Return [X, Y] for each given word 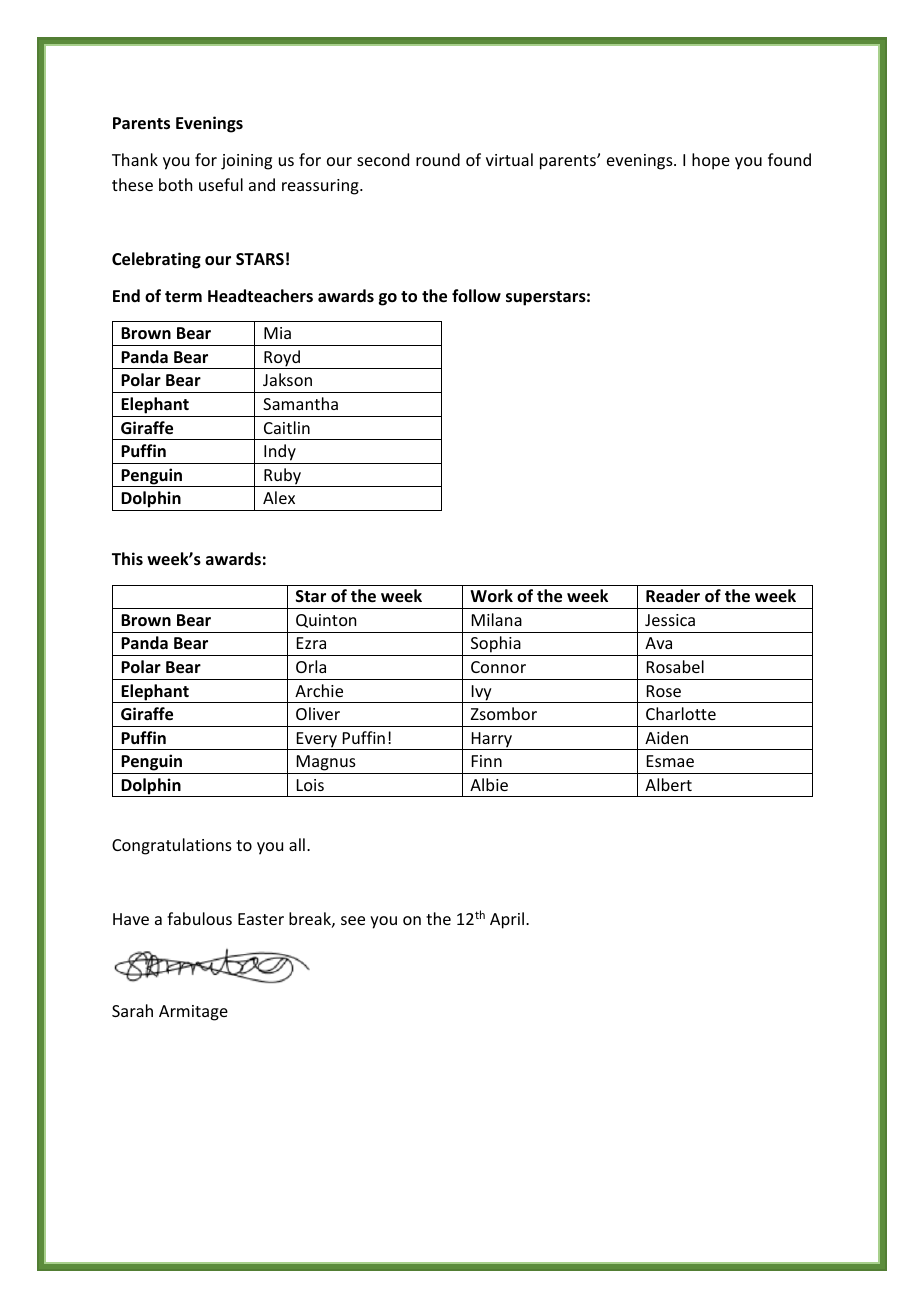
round [438, 159]
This [127, 558]
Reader [673, 596]
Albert [668, 784]
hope [711, 161]
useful [221, 184]
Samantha [300, 403]
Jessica [670, 620]
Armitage [193, 1013]
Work [491, 595]
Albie [489, 784]
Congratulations [172, 846]
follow [476, 295]
